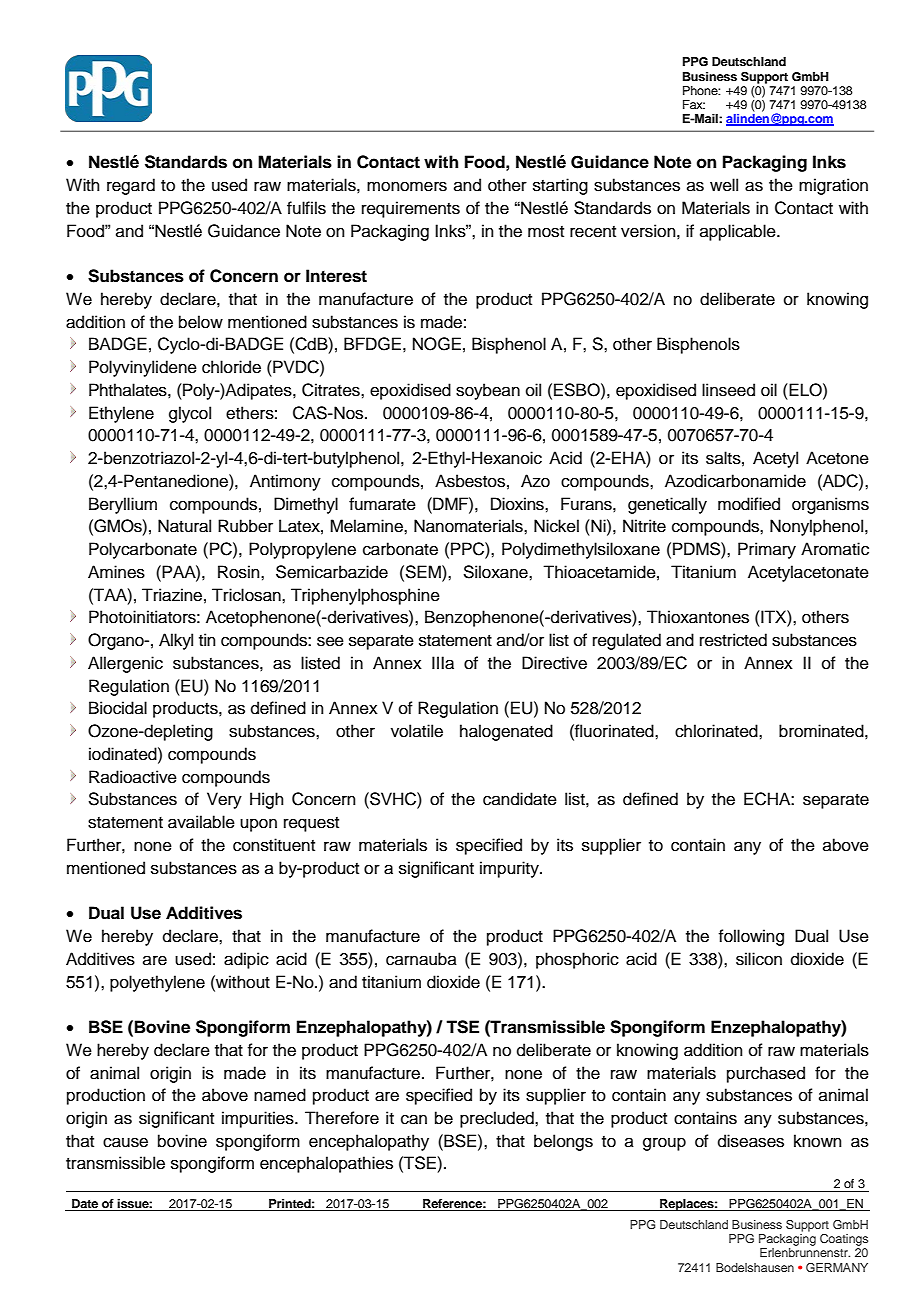  Describe the element at coordinates (739, 232) in the document. I see `applicable` at that location.
